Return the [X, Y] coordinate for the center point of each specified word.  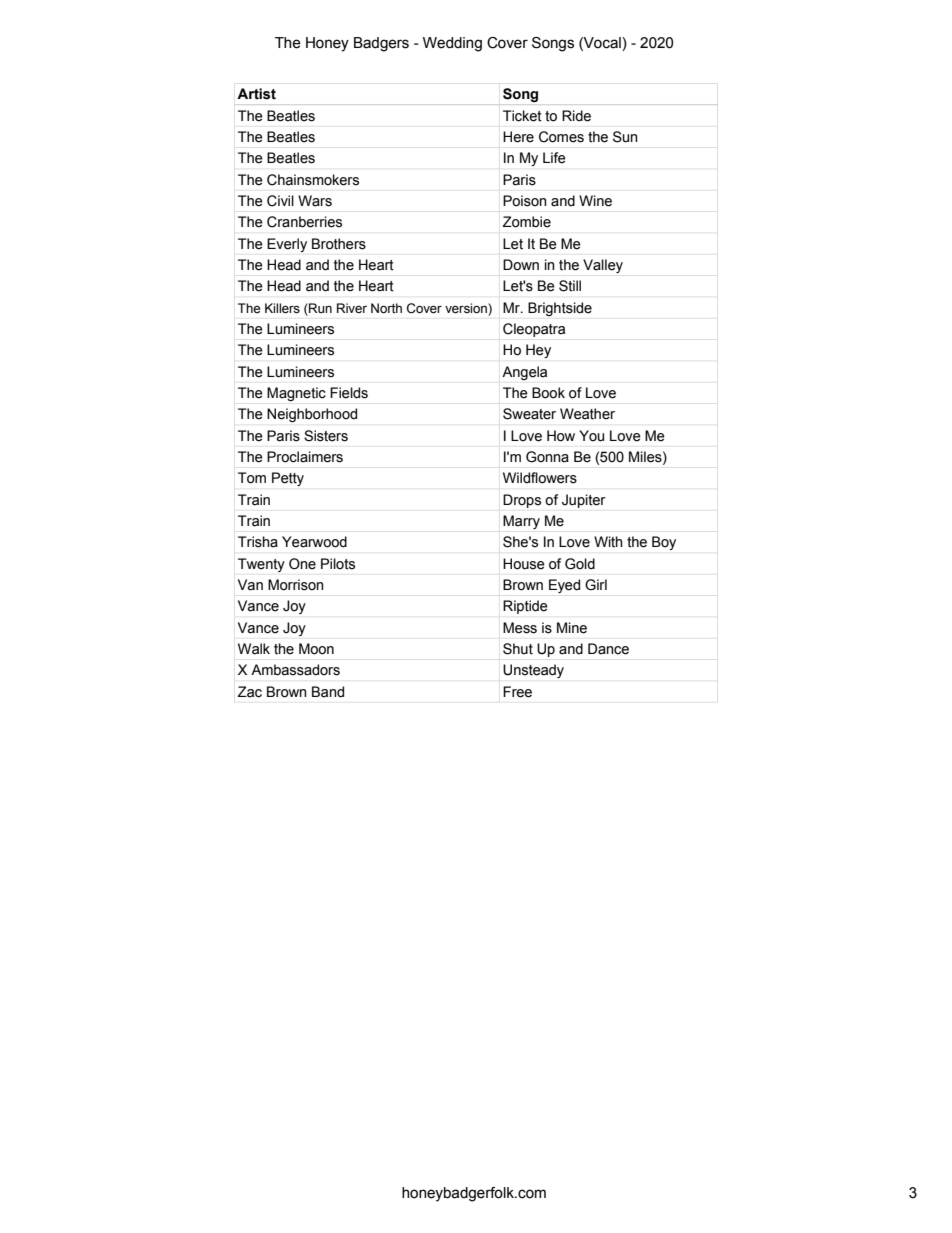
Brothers [339, 244]
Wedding [452, 44]
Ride [576, 116]
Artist [256, 94]
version [467, 308]
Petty [288, 479]
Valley [603, 266]
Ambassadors [295, 670]
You [591, 436]
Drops [522, 501]
